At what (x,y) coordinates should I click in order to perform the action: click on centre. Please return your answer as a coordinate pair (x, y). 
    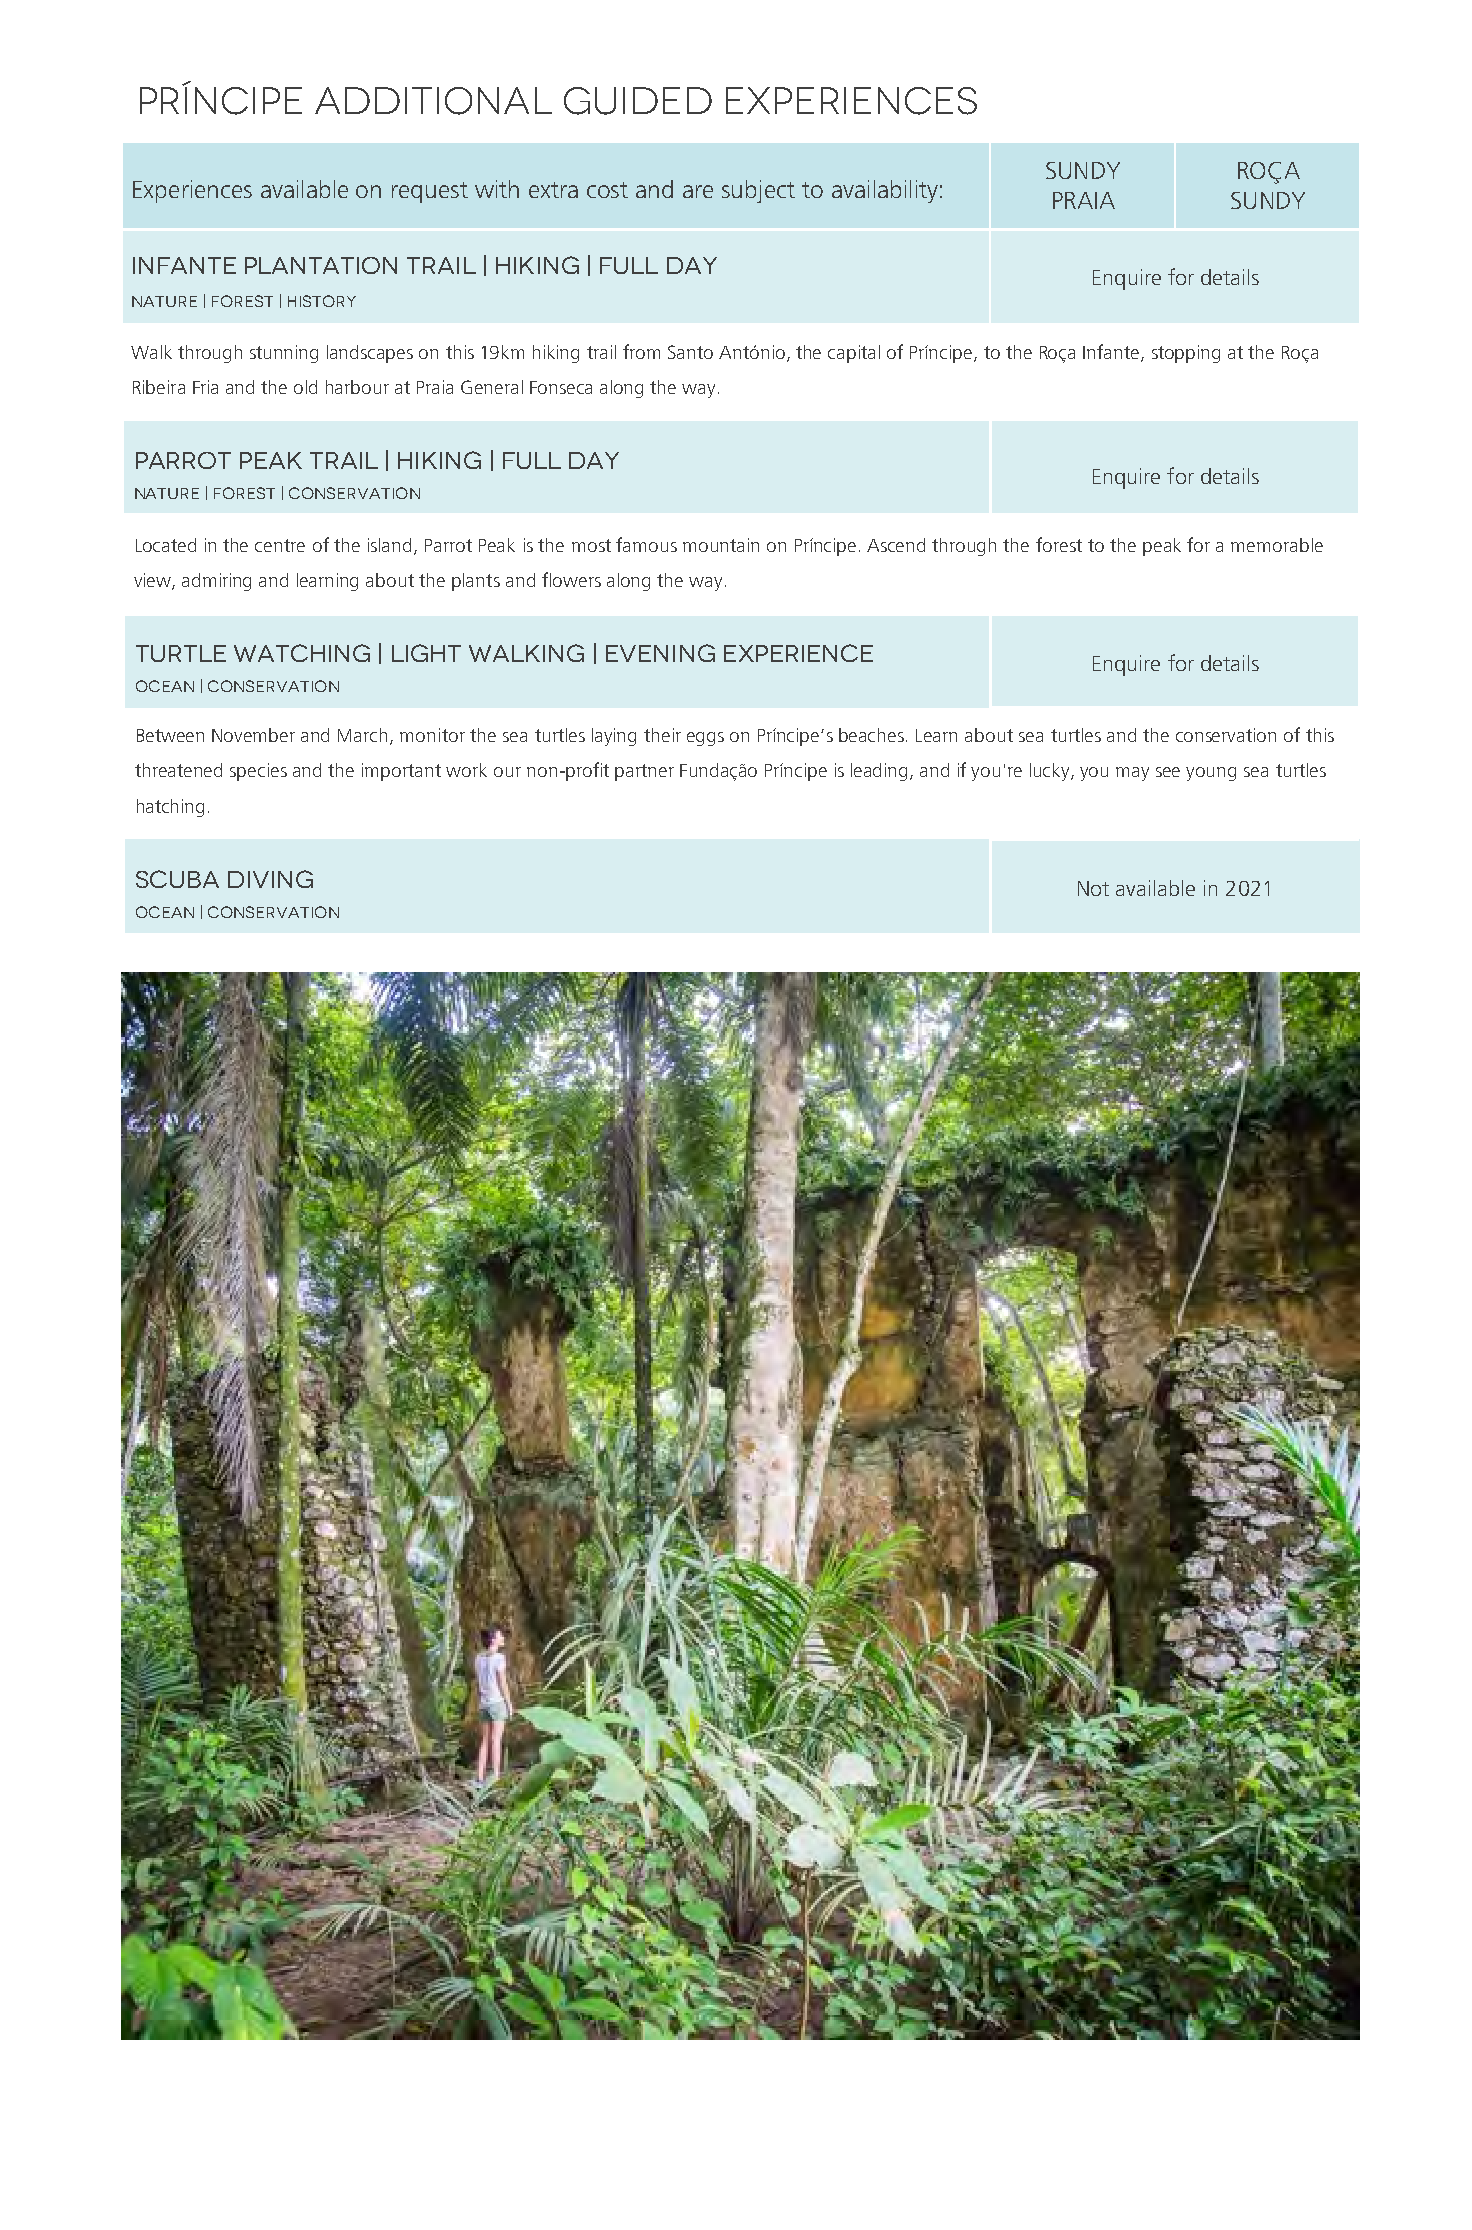
    Looking at the image, I should click on (280, 545).
